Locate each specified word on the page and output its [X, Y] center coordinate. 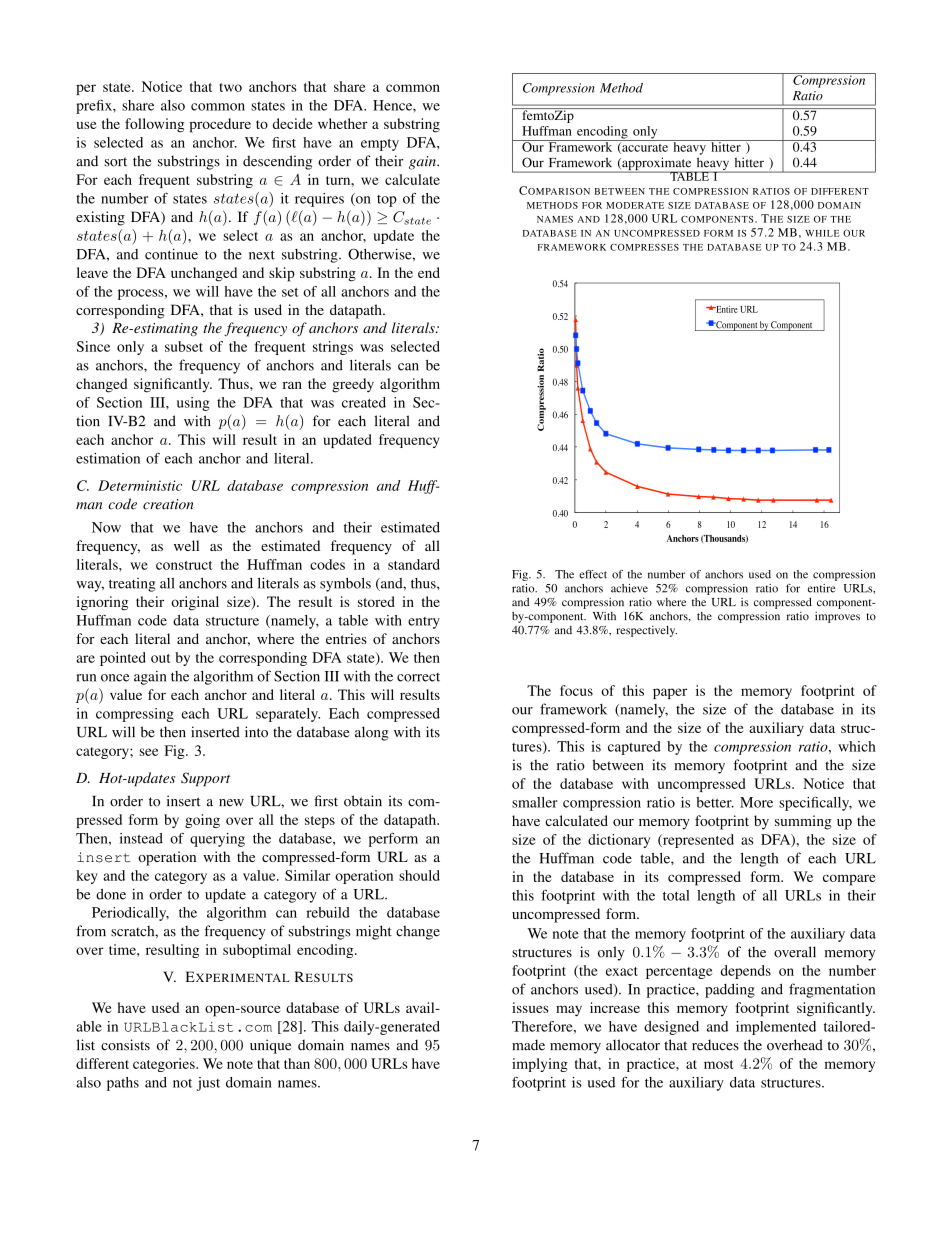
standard [414, 564]
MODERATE [635, 205]
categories [165, 1065]
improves [837, 617]
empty [380, 145]
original [195, 603]
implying [540, 1065]
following [154, 125]
